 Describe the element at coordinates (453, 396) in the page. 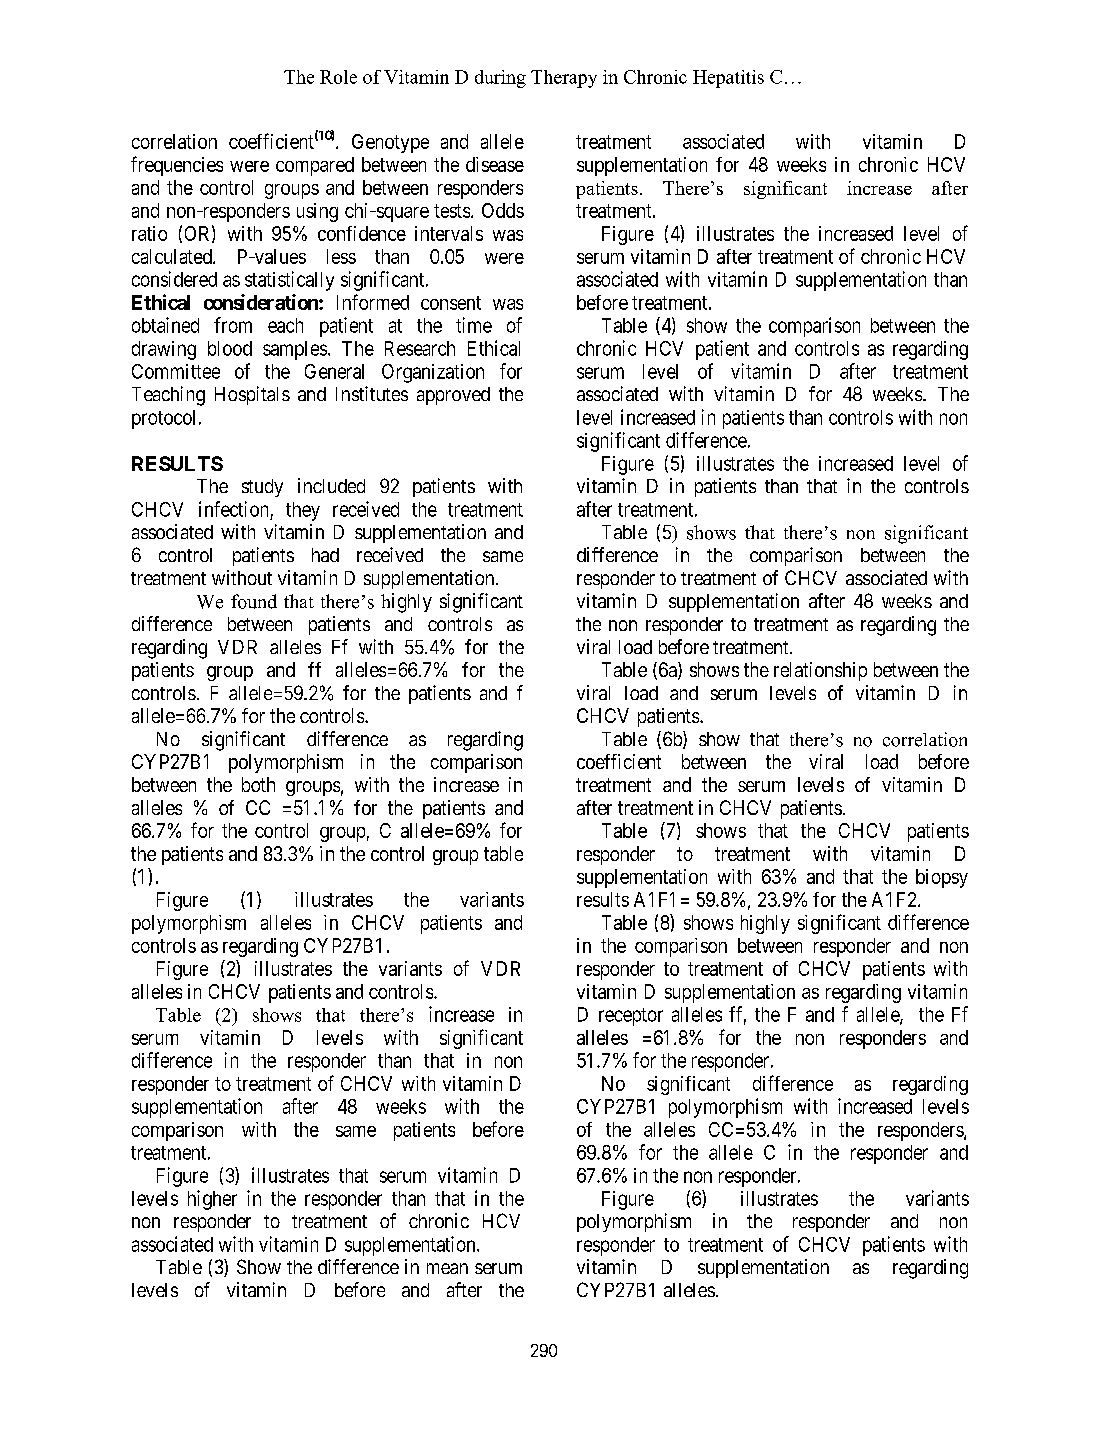

I see `approved` at that location.
